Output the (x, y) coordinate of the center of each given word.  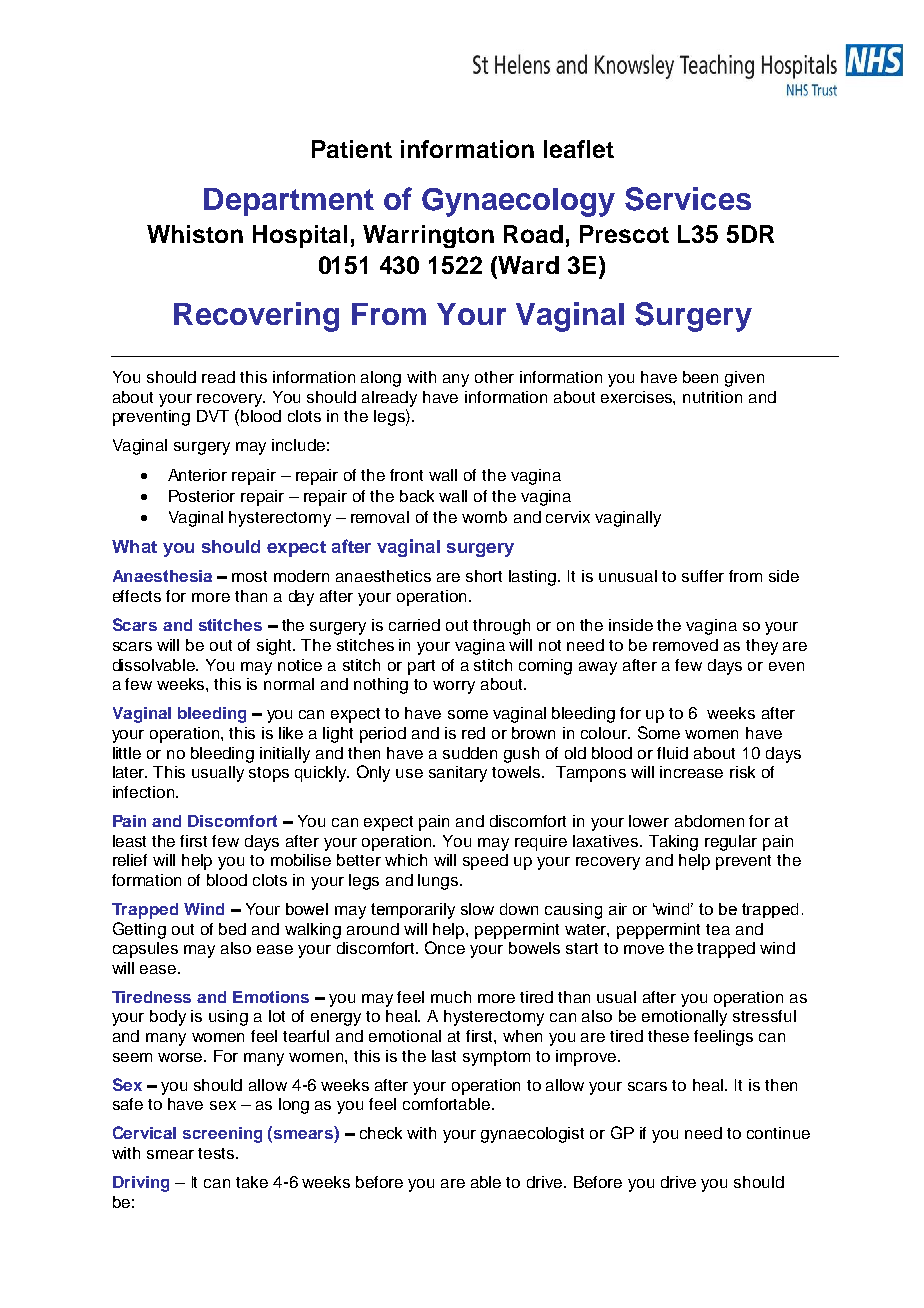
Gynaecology (518, 202)
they (762, 647)
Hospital (300, 236)
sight (276, 647)
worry (454, 687)
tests (217, 1153)
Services (688, 199)
